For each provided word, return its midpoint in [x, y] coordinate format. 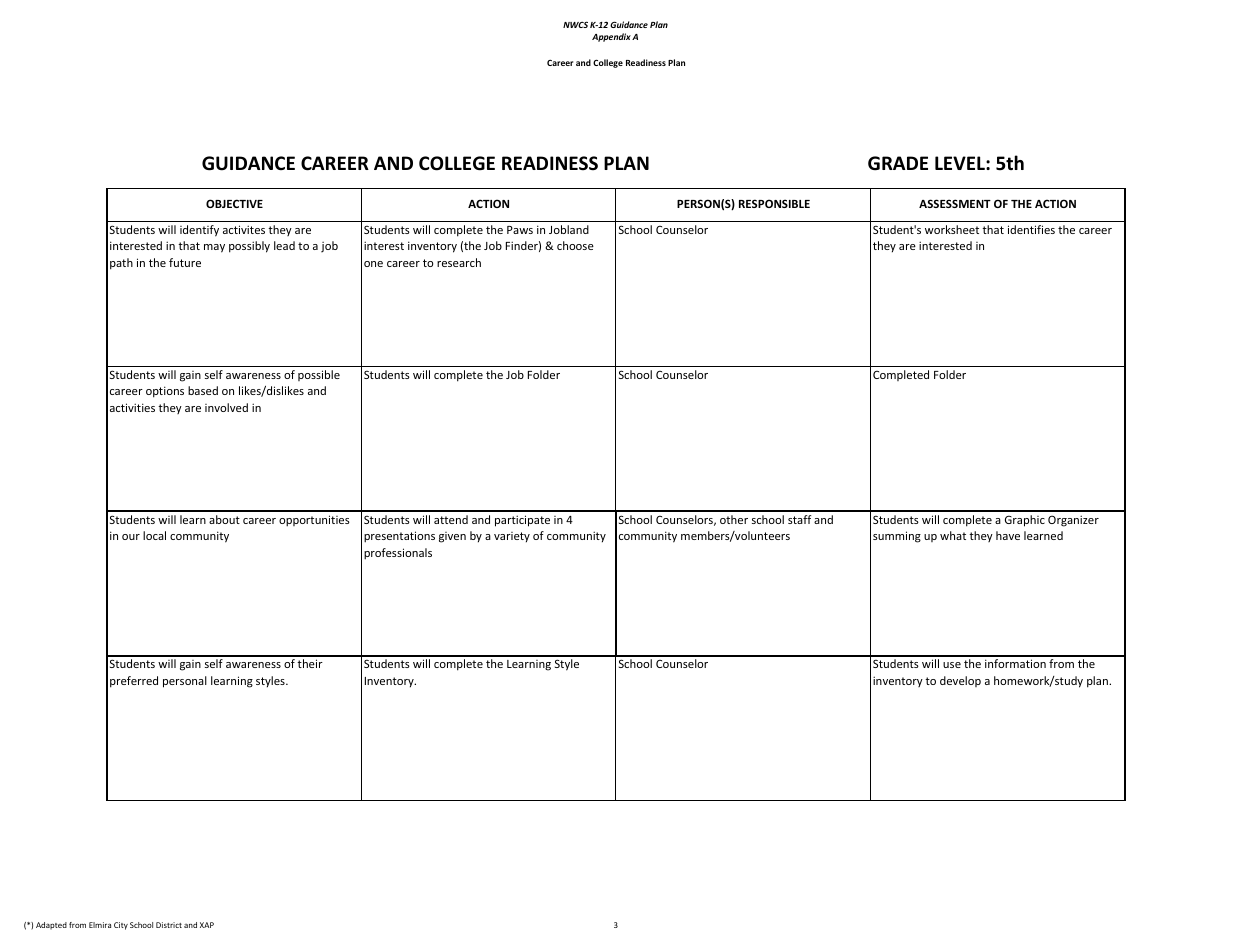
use [952, 665]
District [169, 925]
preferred [134, 682]
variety [512, 537]
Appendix [611, 37]
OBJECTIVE [234, 203]
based [203, 390]
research [459, 262]
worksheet [952, 229]
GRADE [898, 163]
